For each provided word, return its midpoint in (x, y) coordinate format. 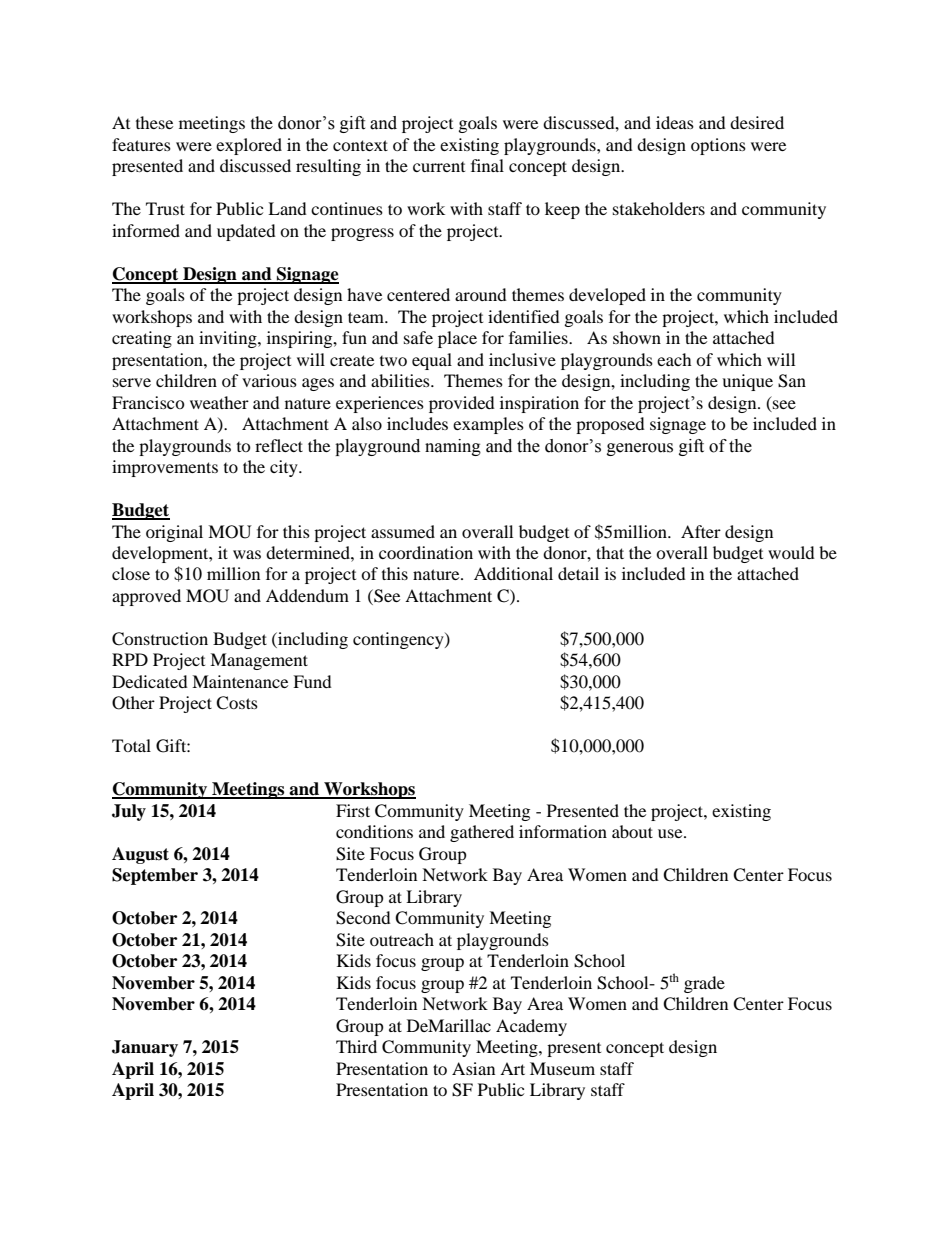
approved (146, 597)
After (701, 531)
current (439, 167)
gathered (482, 833)
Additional (513, 573)
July (129, 812)
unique (747, 382)
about (632, 831)
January (145, 1048)
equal (432, 361)
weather (219, 402)
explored (249, 146)
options (718, 146)
